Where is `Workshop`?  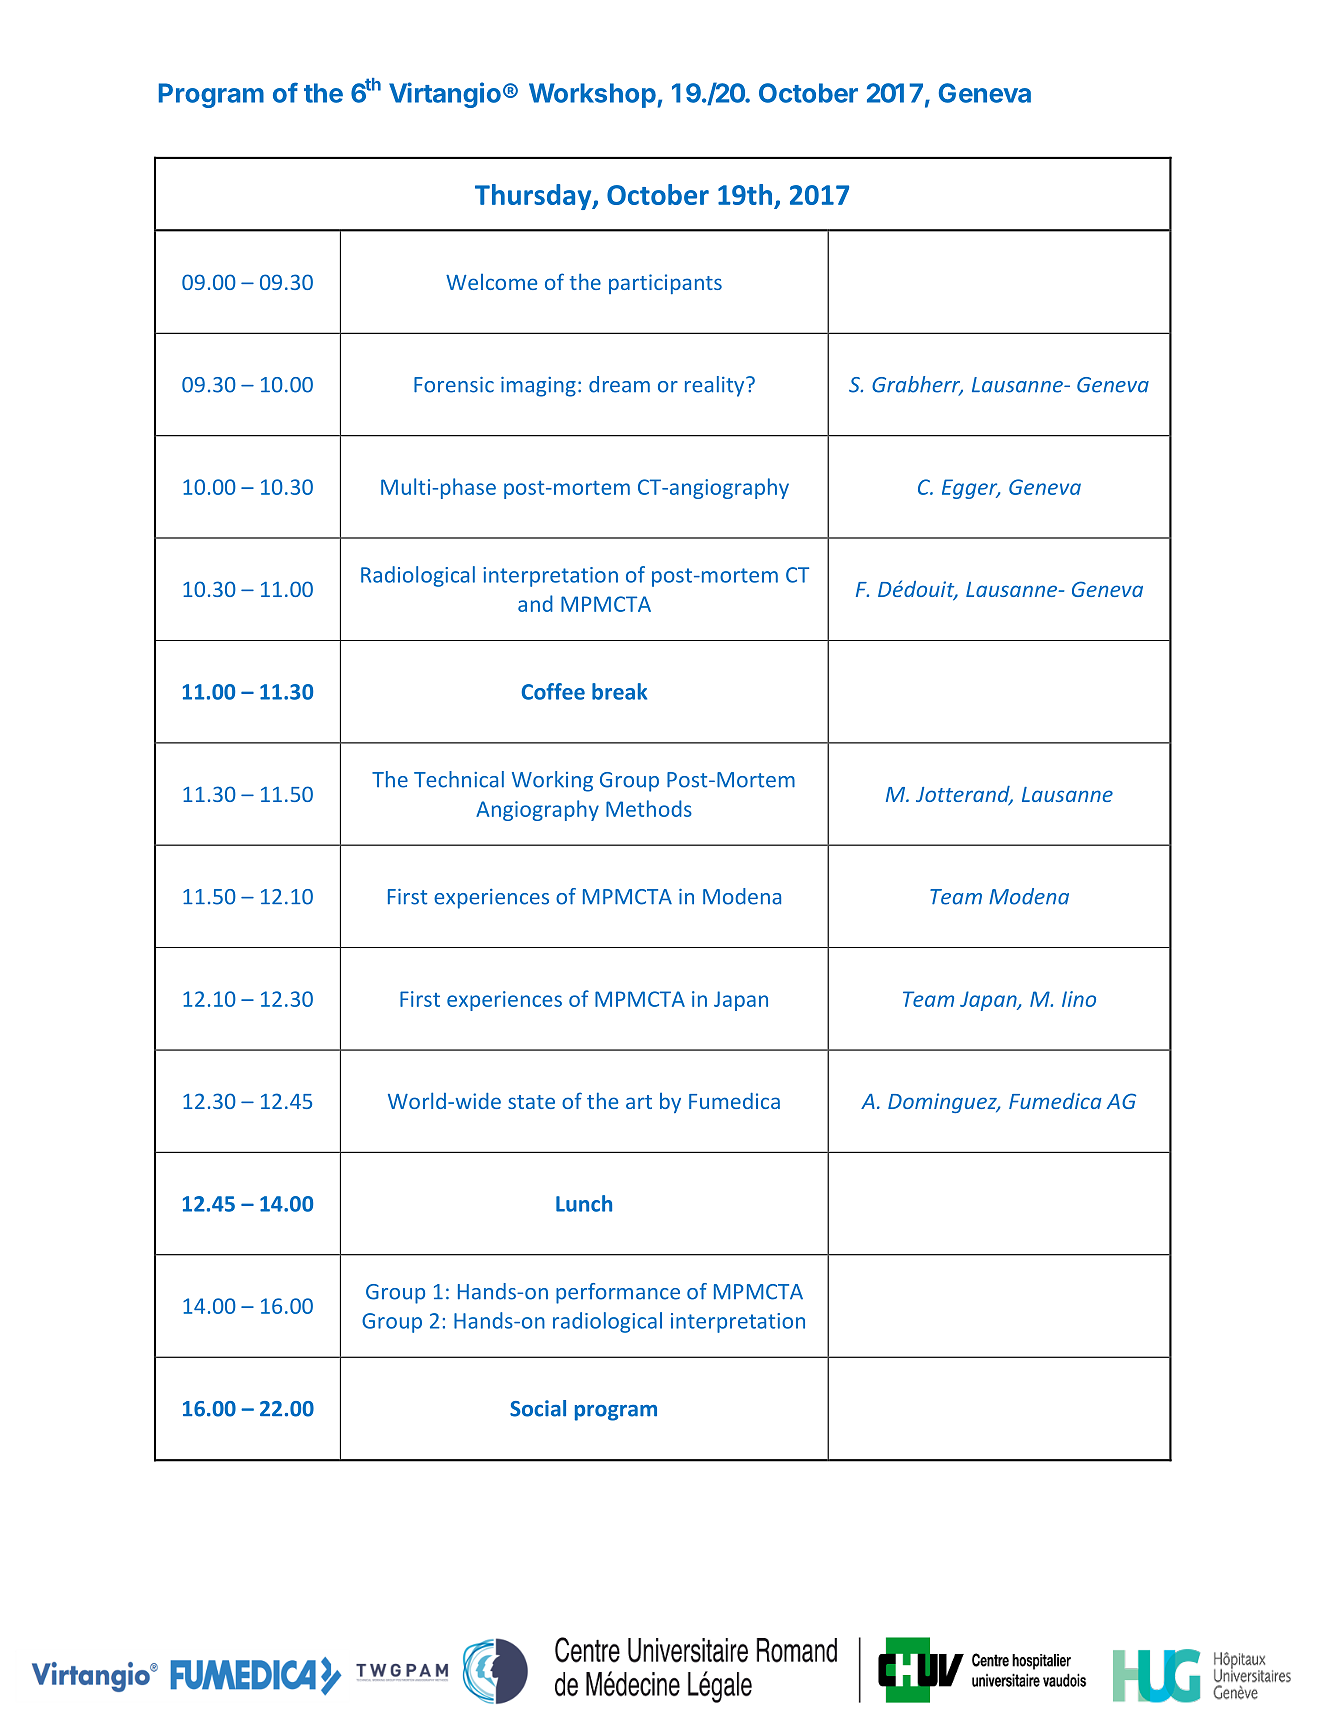 Workshop is located at coordinates (593, 95).
